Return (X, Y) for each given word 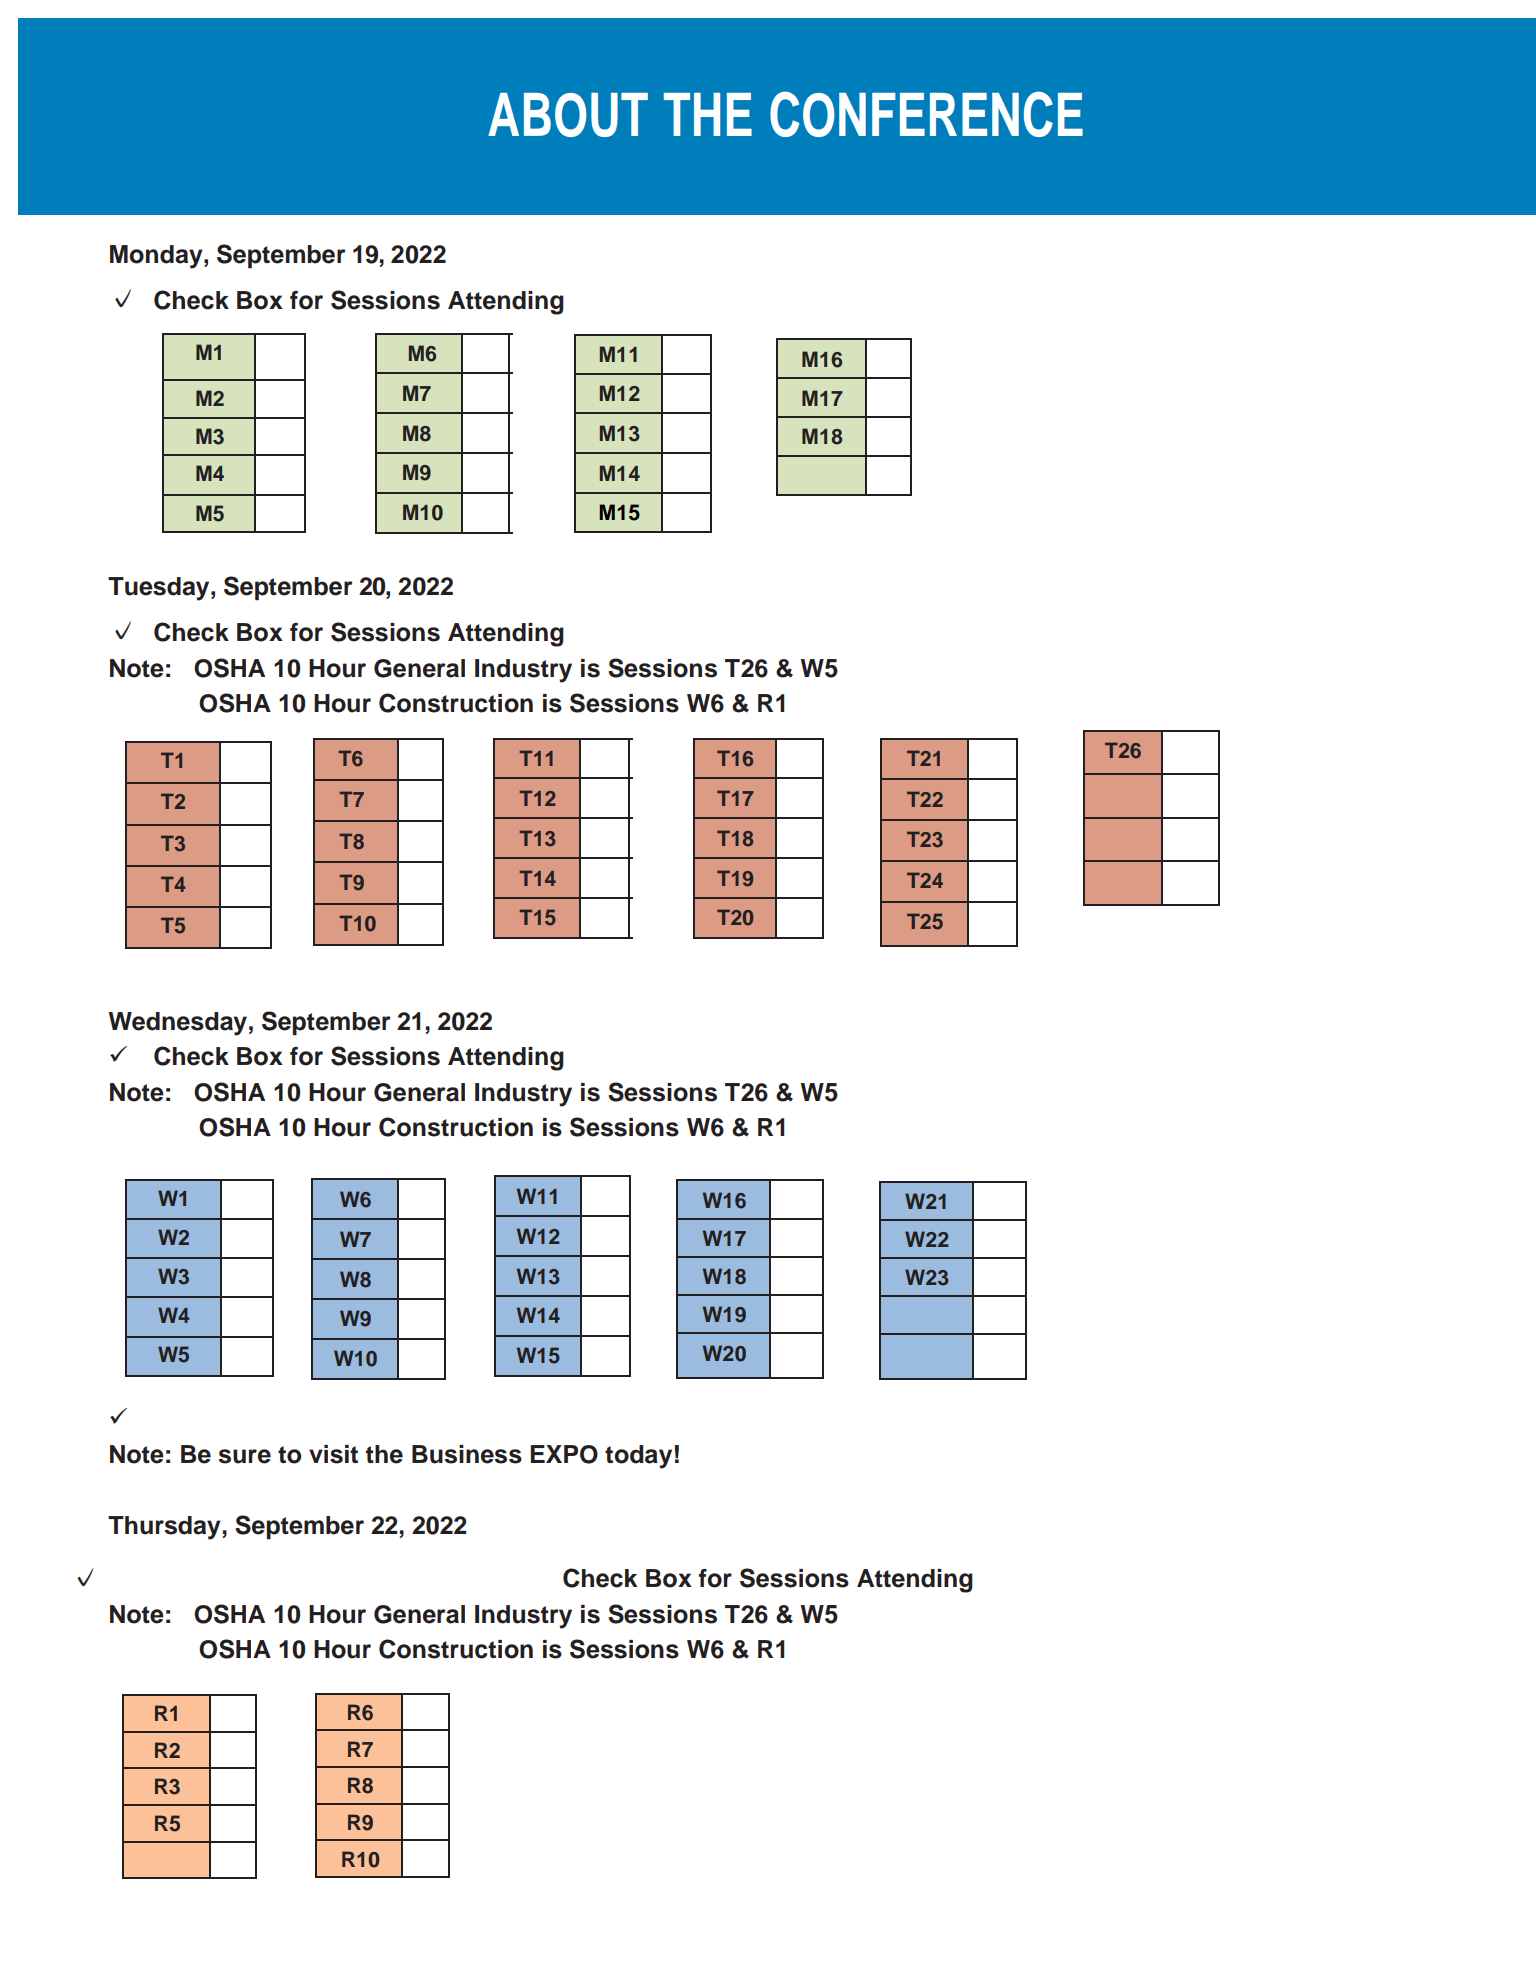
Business (467, 1454)
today (638, 1457)
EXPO (564, 1454)
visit (333, 1454)
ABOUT (568, 115)
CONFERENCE (926, 114)
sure (245, 1456)
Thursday (164, 1528)
